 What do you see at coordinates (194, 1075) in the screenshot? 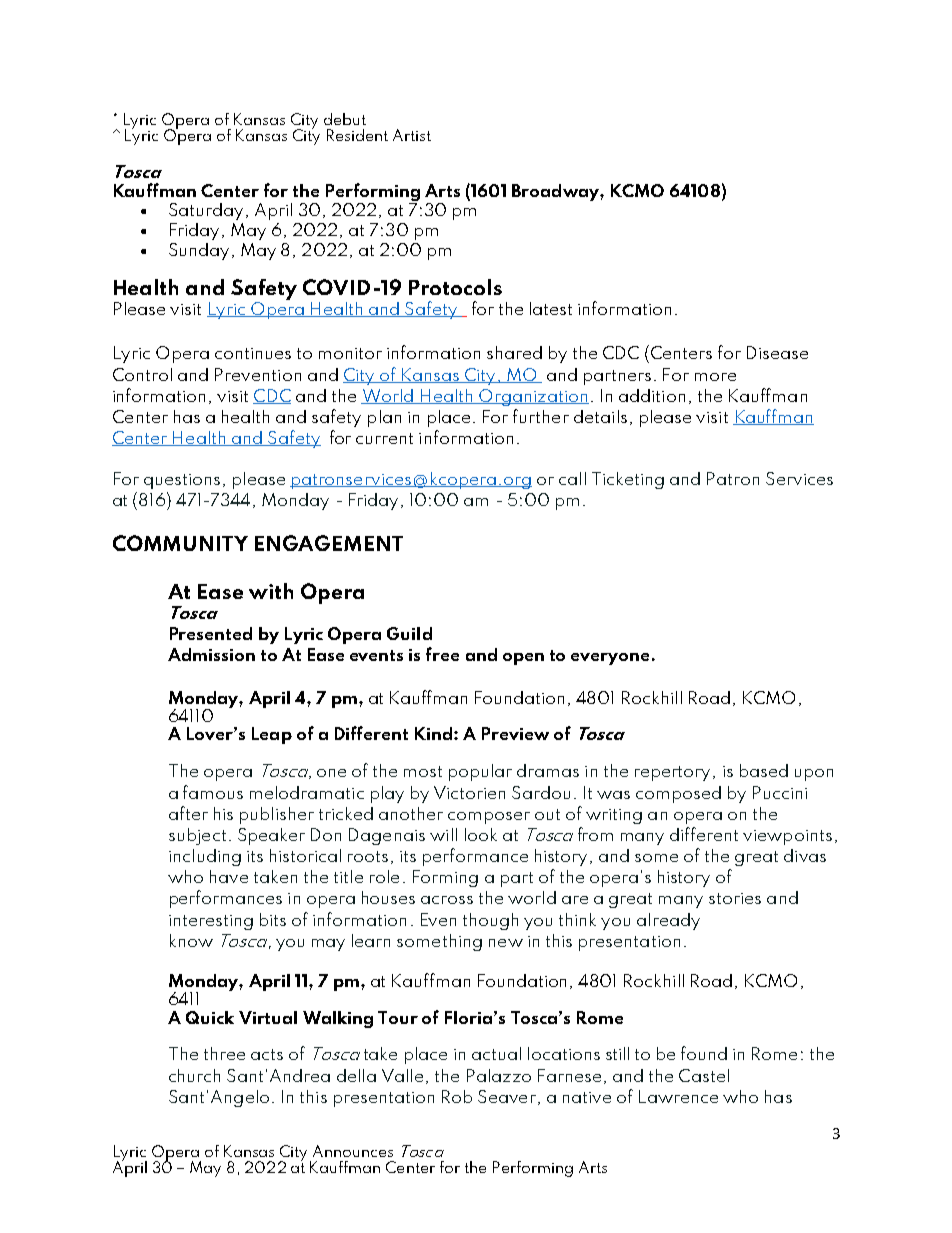
I see `church` at bounding box center [194, 1075].
